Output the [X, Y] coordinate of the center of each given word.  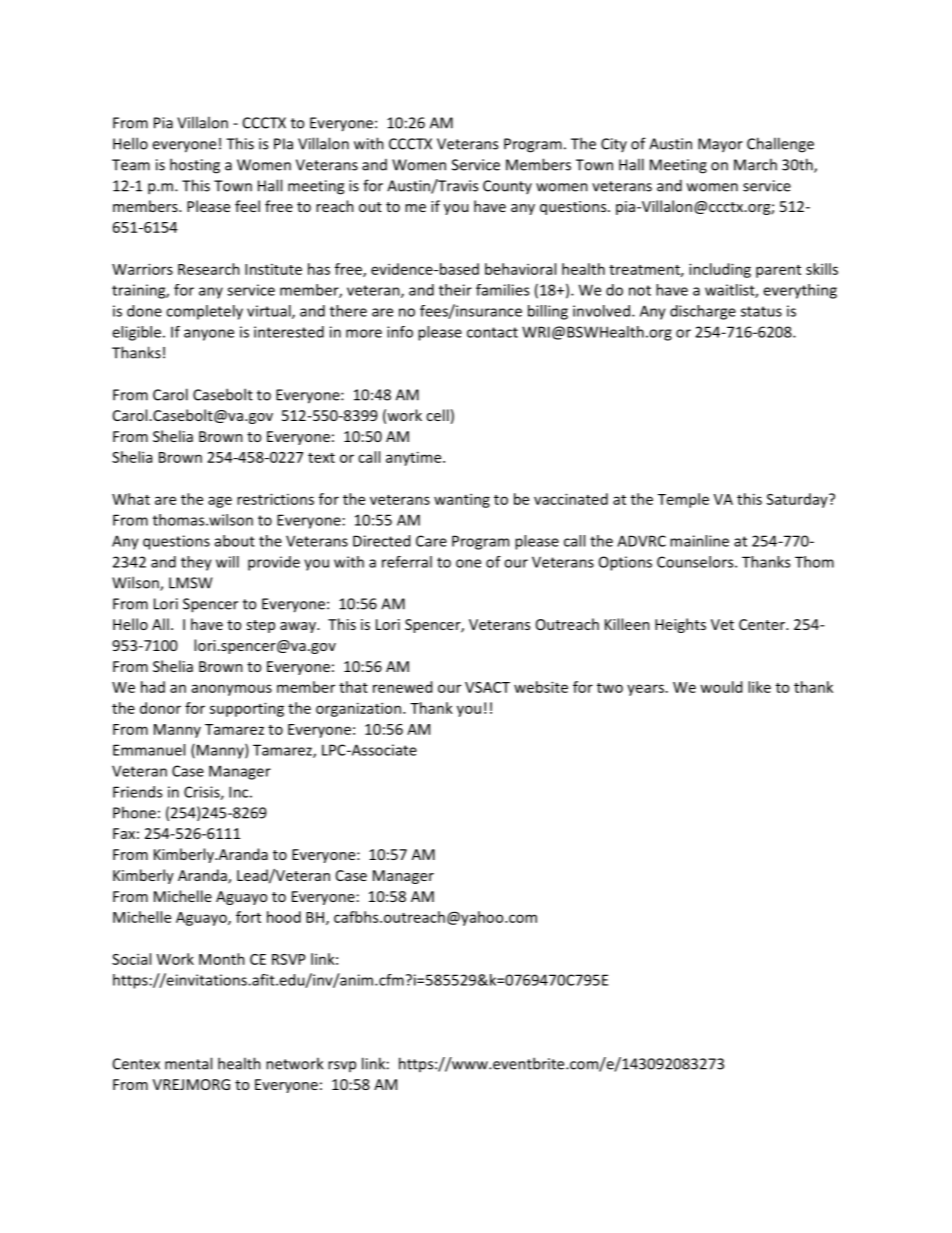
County [507, 187]
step [260, 626]
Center [763, 624]
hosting [195, 166]
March [755, 164]
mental [188, 1063]
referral [407, 562]
